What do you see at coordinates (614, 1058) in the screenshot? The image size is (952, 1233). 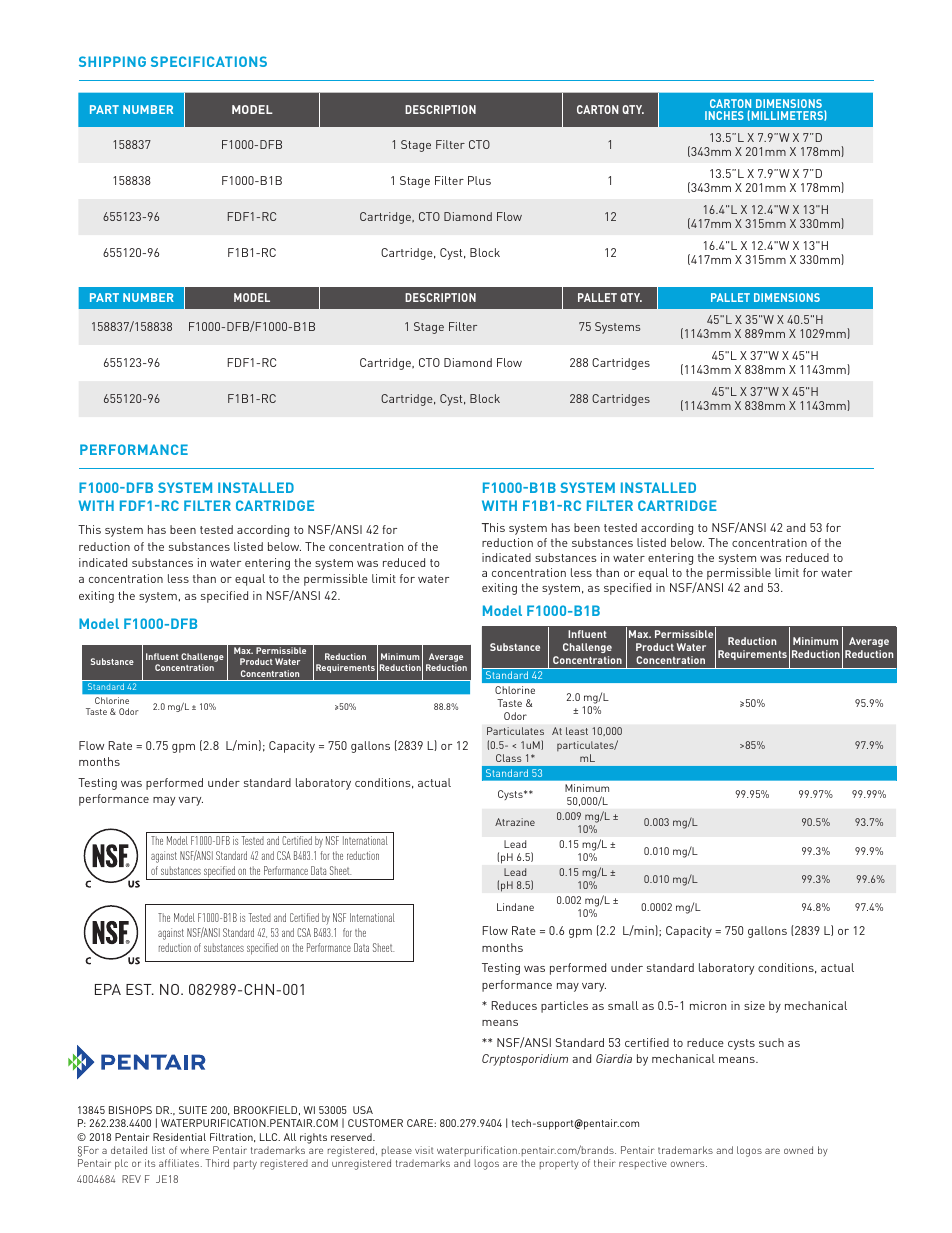 I see `Giardia` at bounding box center [614, 1058].
